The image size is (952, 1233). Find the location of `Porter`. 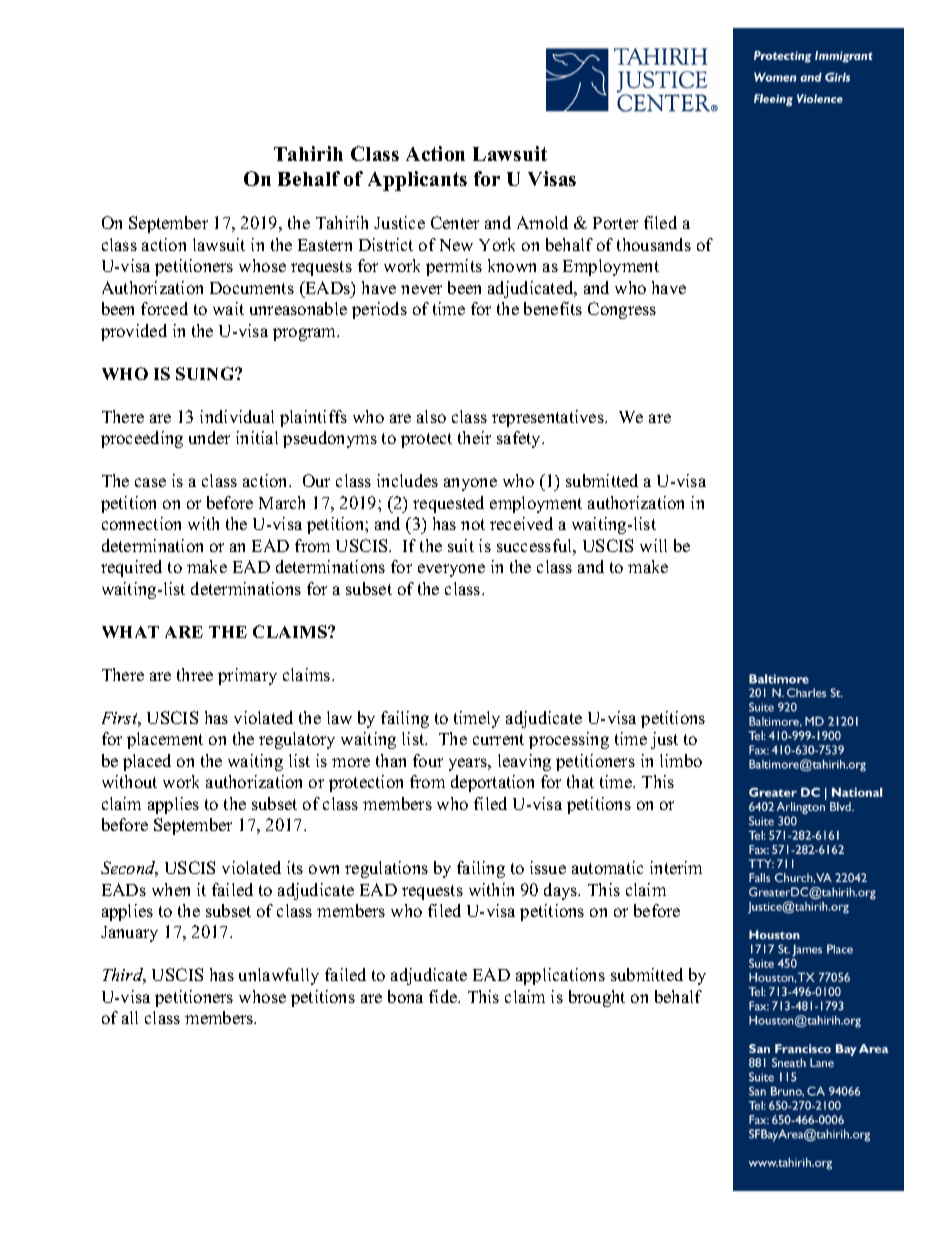

Porter is located at coordinates (615, 223).
